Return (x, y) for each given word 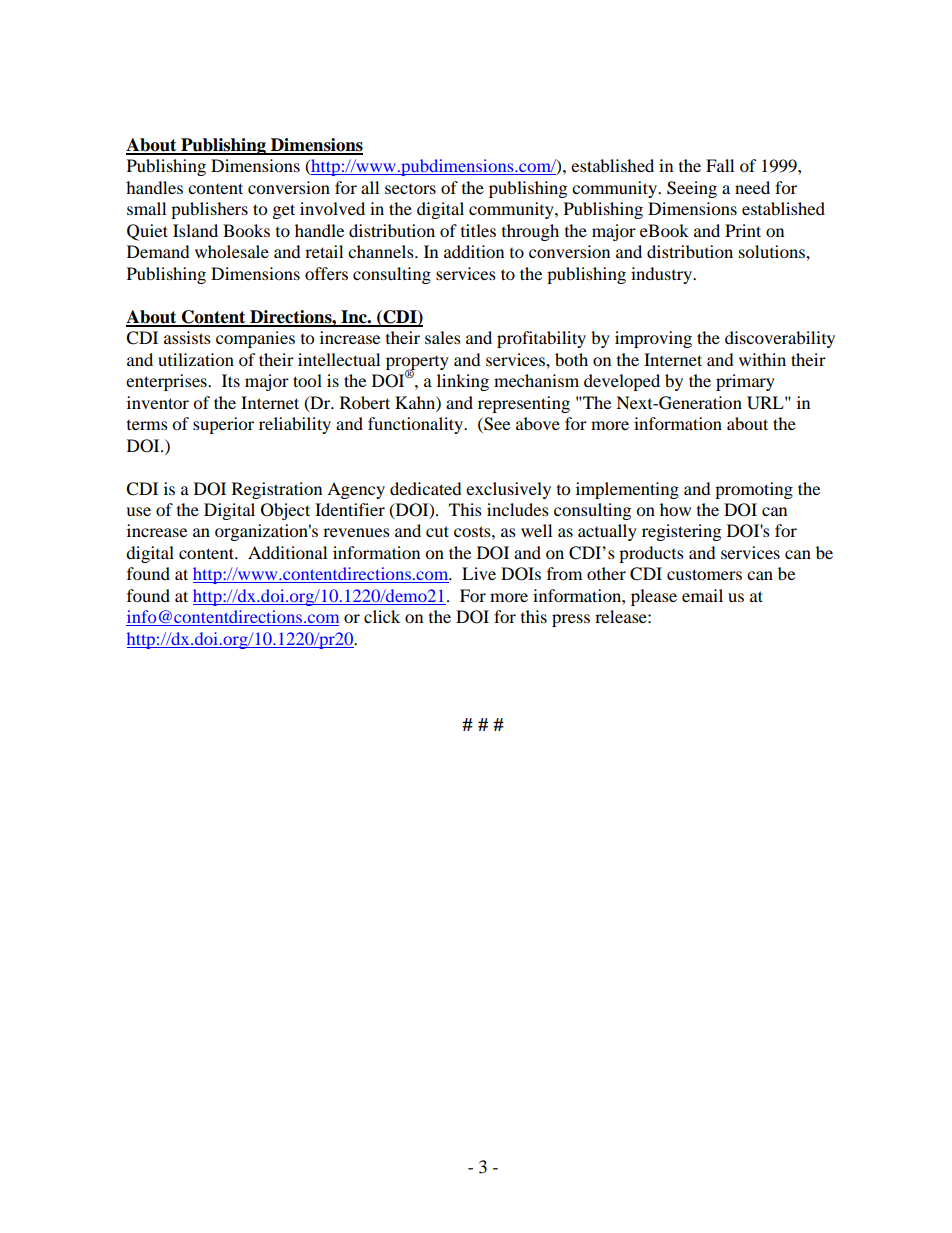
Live (479, 573)
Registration (277, 490)
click (382, 616)
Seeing (692, 189)
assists (187, 337)
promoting (754, 490)
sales (443, 337)
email (702, 595)
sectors (410, 189)
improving (653, 339)
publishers (209, 210)
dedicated (426, 488)
